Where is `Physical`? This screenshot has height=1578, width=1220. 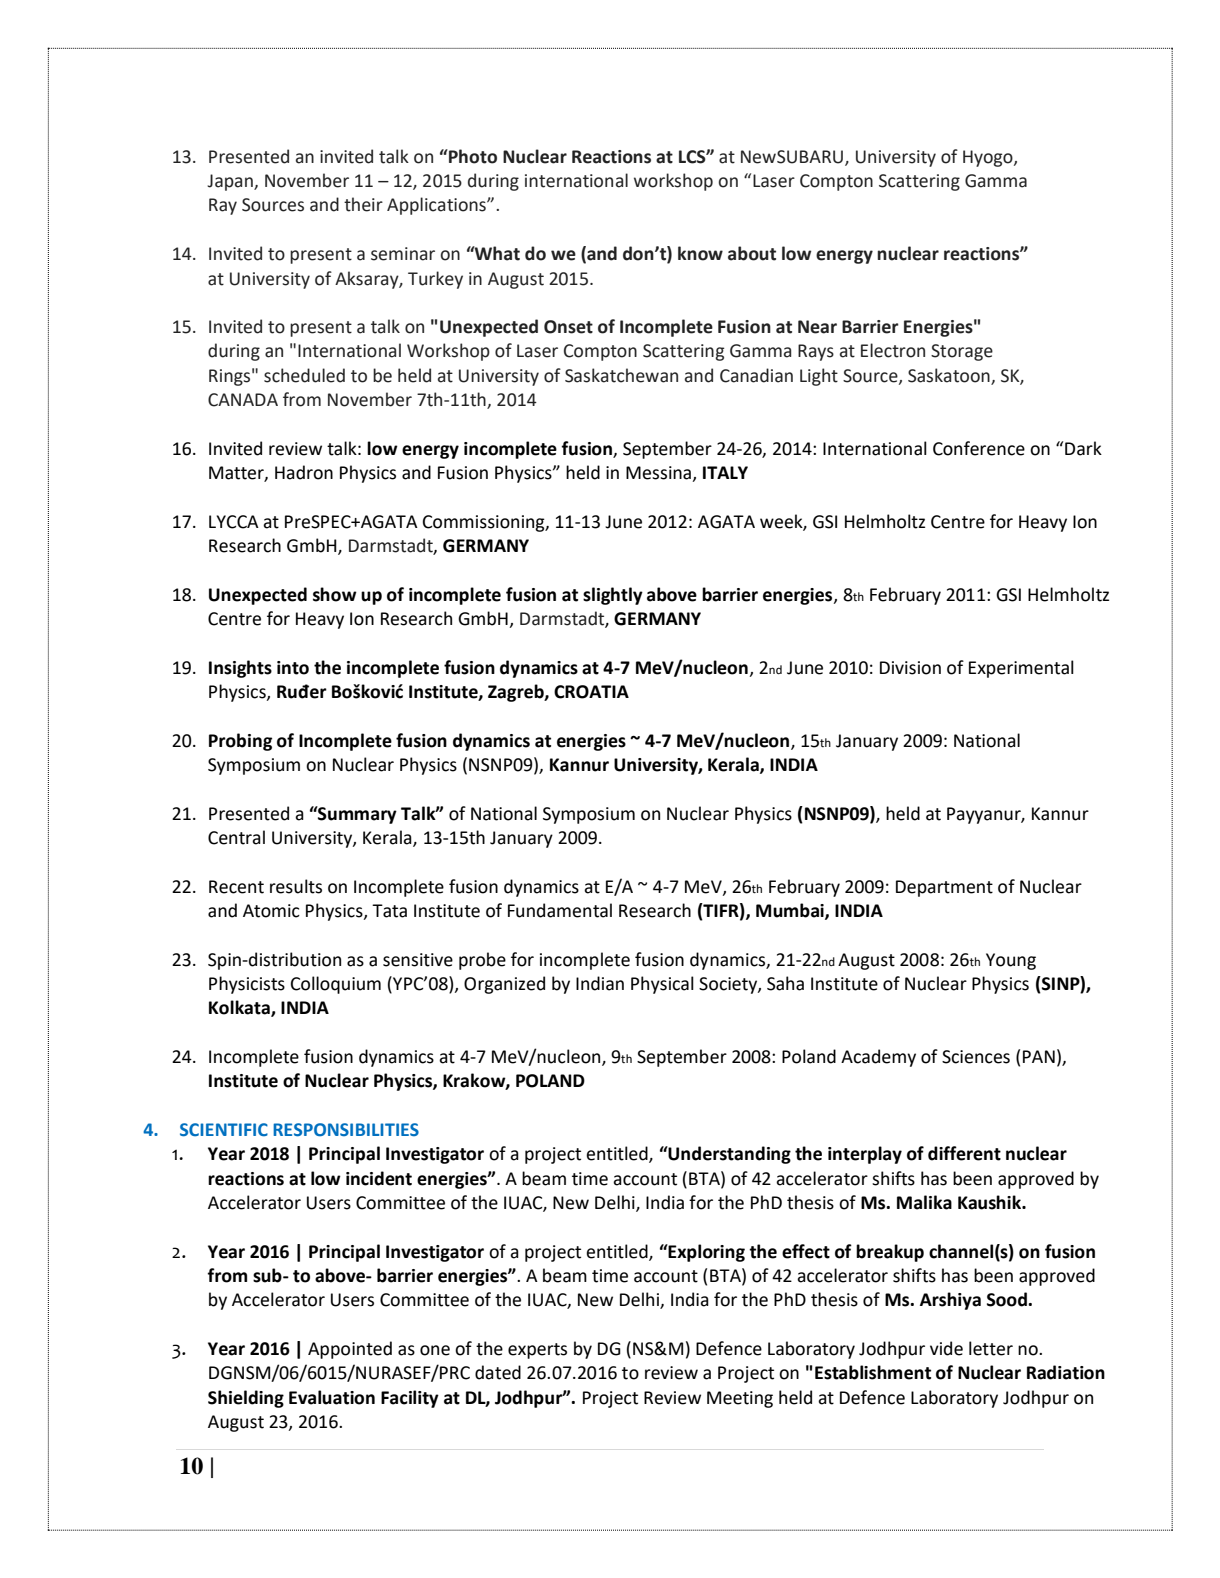
Physical is located at coordinates (662, 985).
